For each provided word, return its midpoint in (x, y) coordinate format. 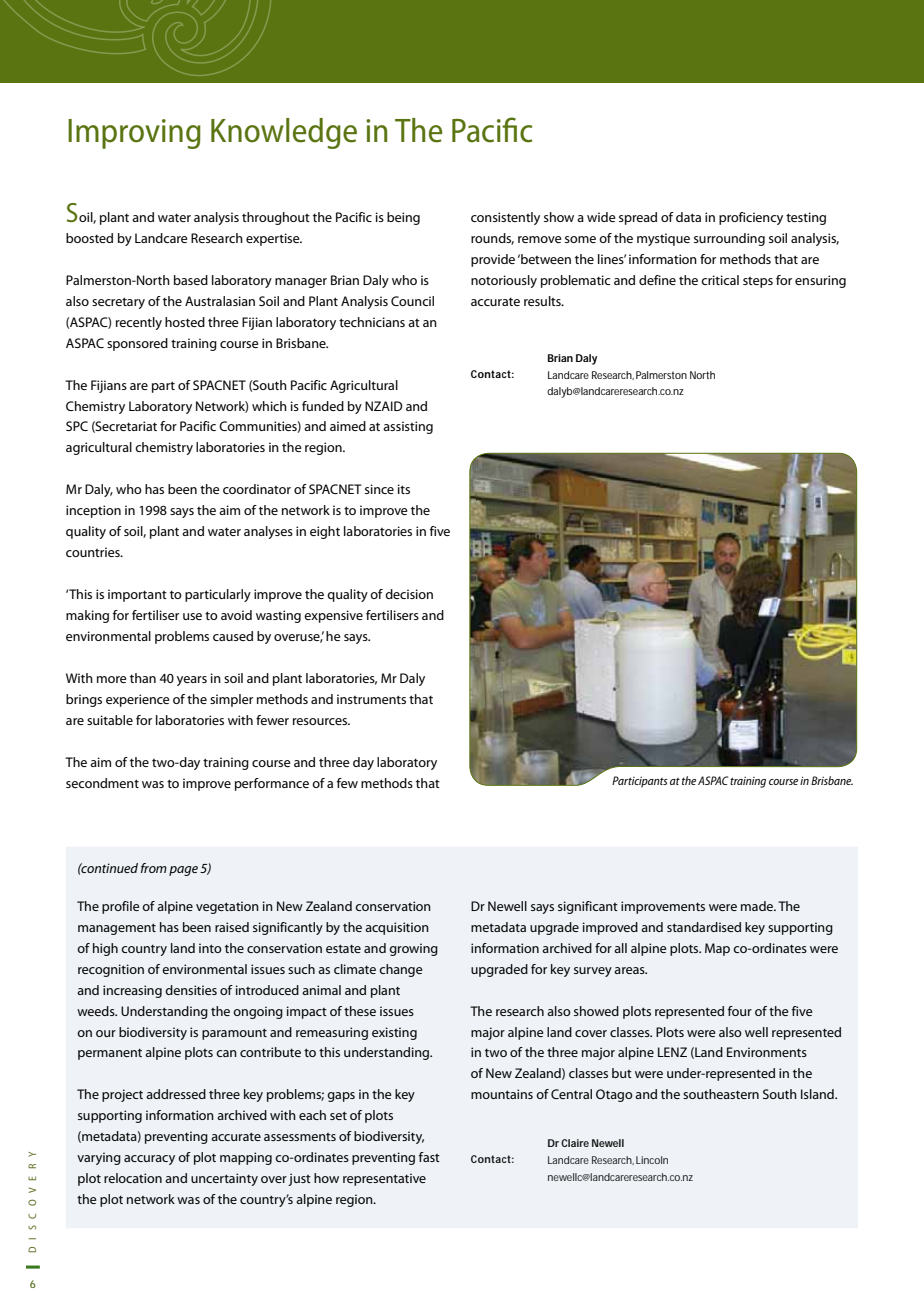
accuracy (149, 1160)
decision (409, 594)
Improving (134, 134)
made (758, 906)
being (403, 218)
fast (429, 1157)
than (143, 678)
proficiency (751, 218)
